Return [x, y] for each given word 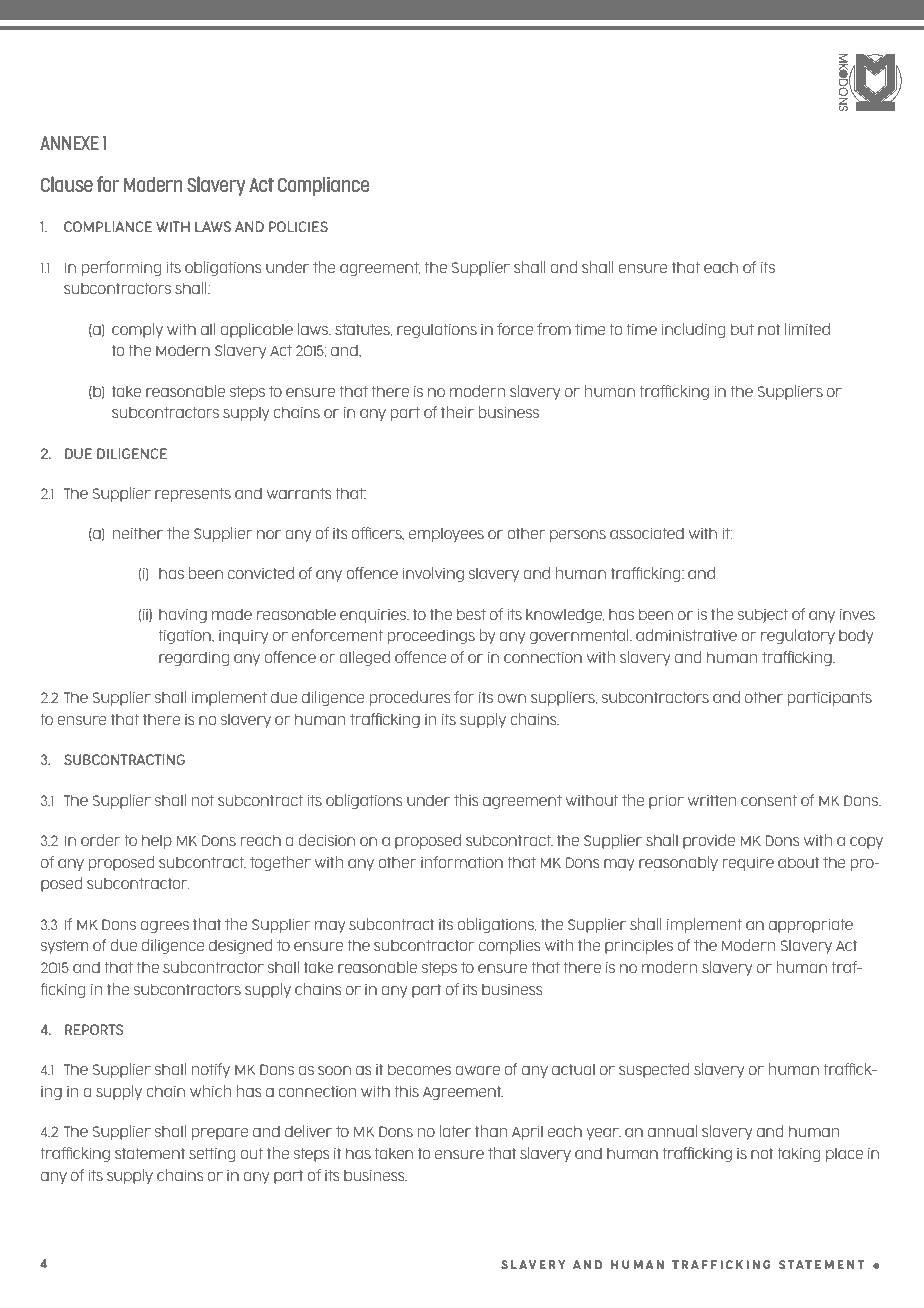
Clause [67, 184]
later [455, 1131]
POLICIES [298, 226]
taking [798, 1154]
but [742, 329]
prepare [220, 1134]
